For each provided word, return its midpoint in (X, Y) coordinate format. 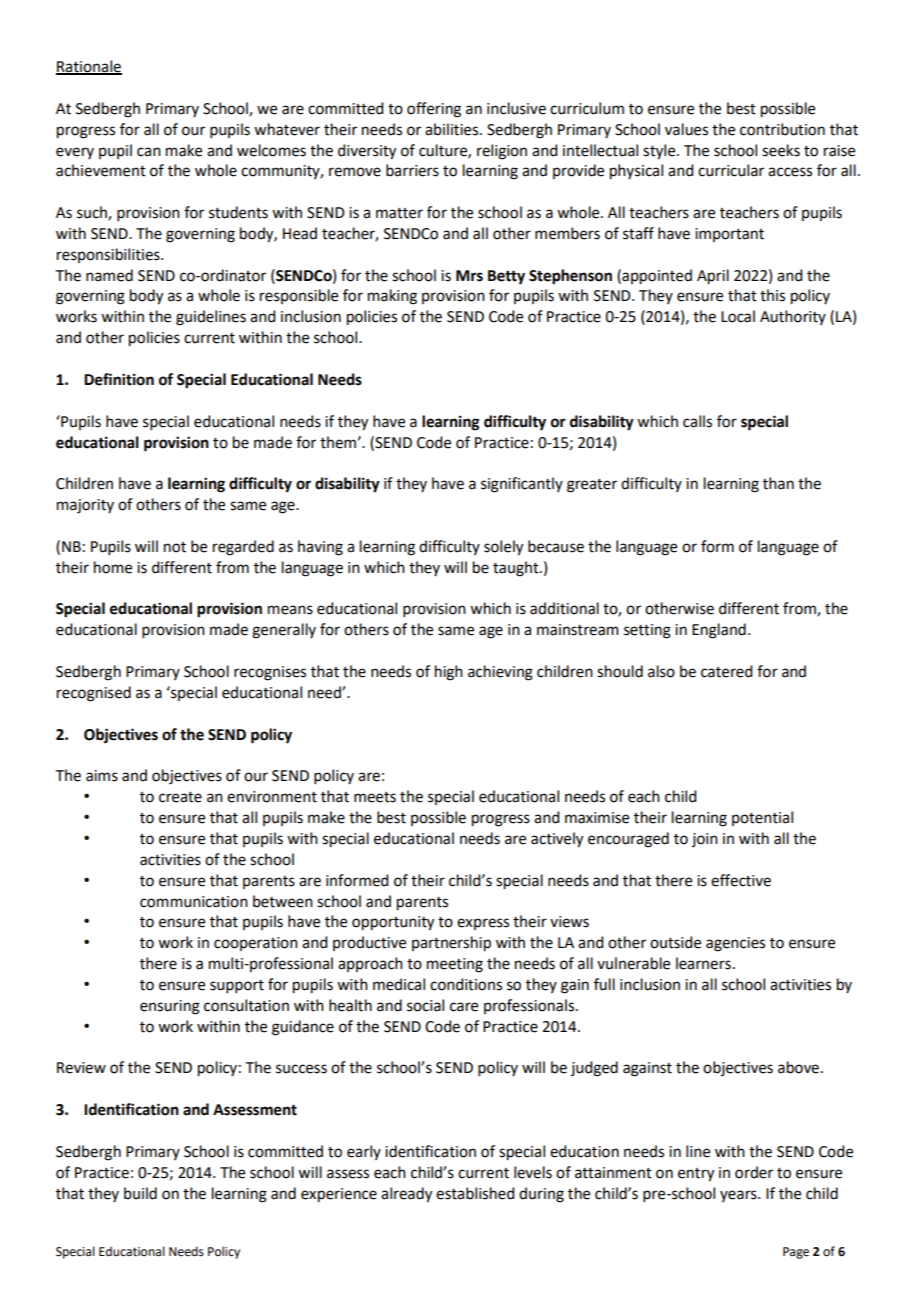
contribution (782, 129)
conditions (466, 984)
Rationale (89, 67)
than (778, 483)
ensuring (170, 1007)
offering (434, 110)
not (175, 547)
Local (738, 316)
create (180, 797)
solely (503, 548)
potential (762, 818)
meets (375, 797)
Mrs (469, 276)
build (140, 1193)
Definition (119, 379)
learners (703, 963)
